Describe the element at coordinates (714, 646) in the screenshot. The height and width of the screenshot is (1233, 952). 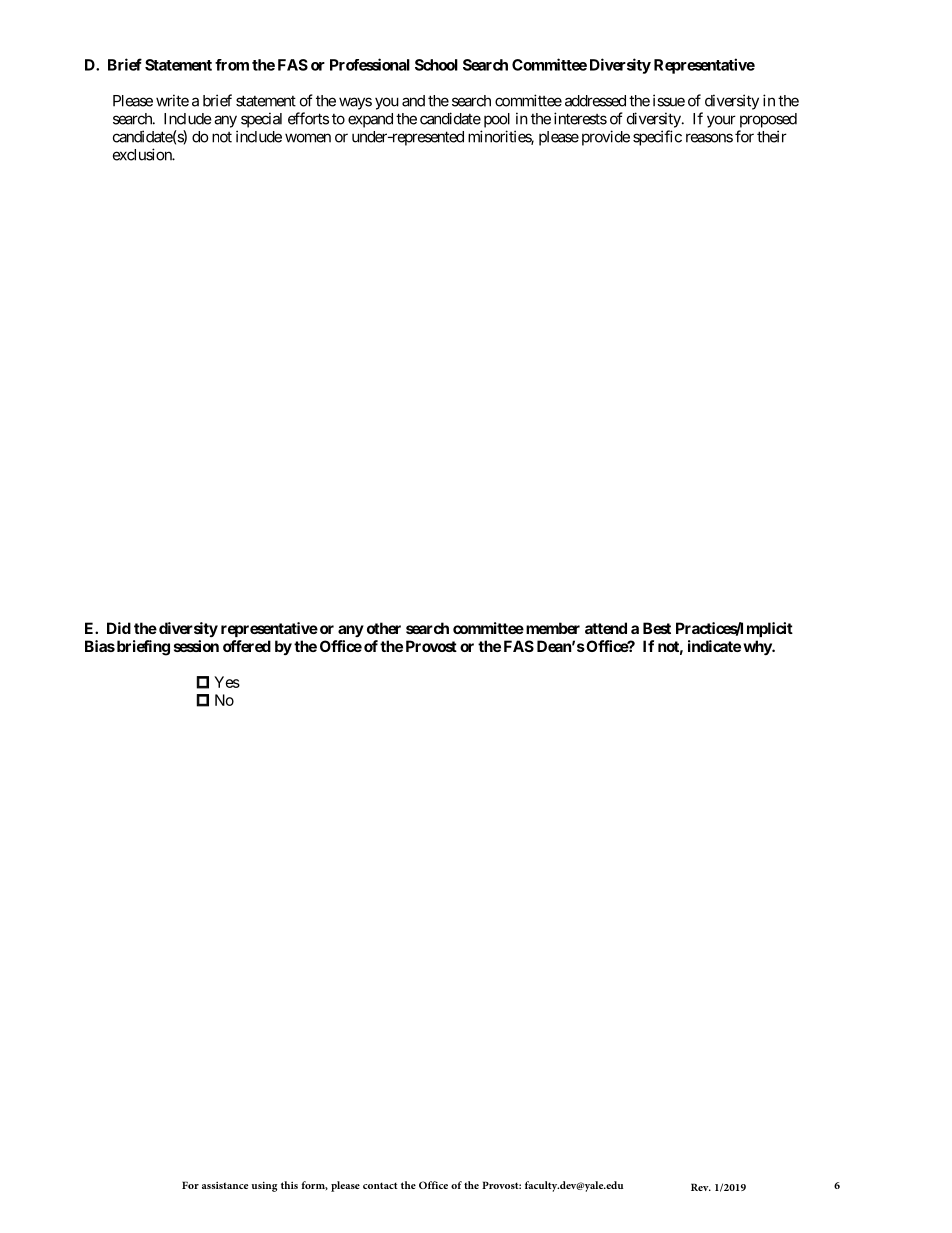
I see `indicate` at that location.
